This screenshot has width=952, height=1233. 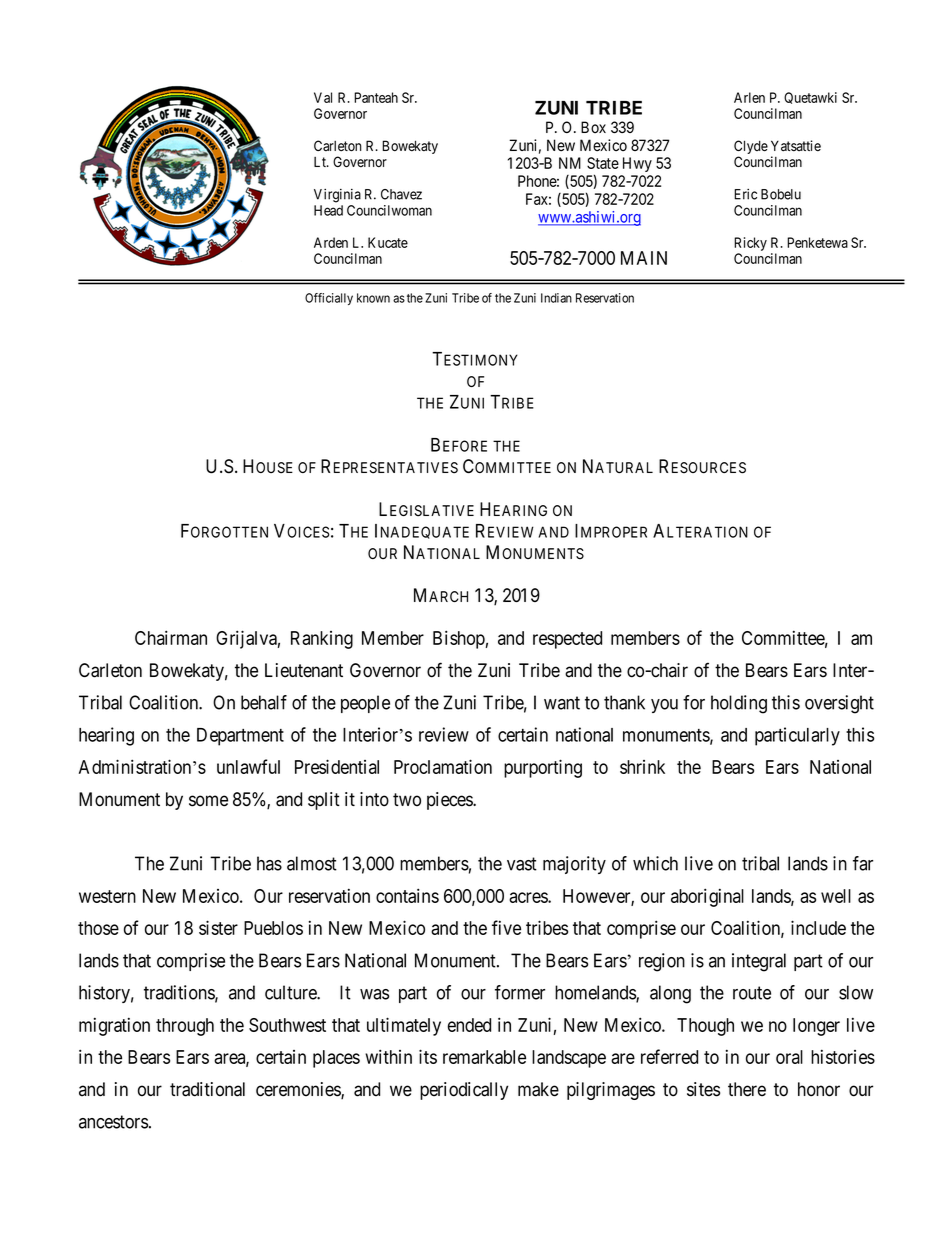 I want to click on holding, so click(x=739, y=704).
